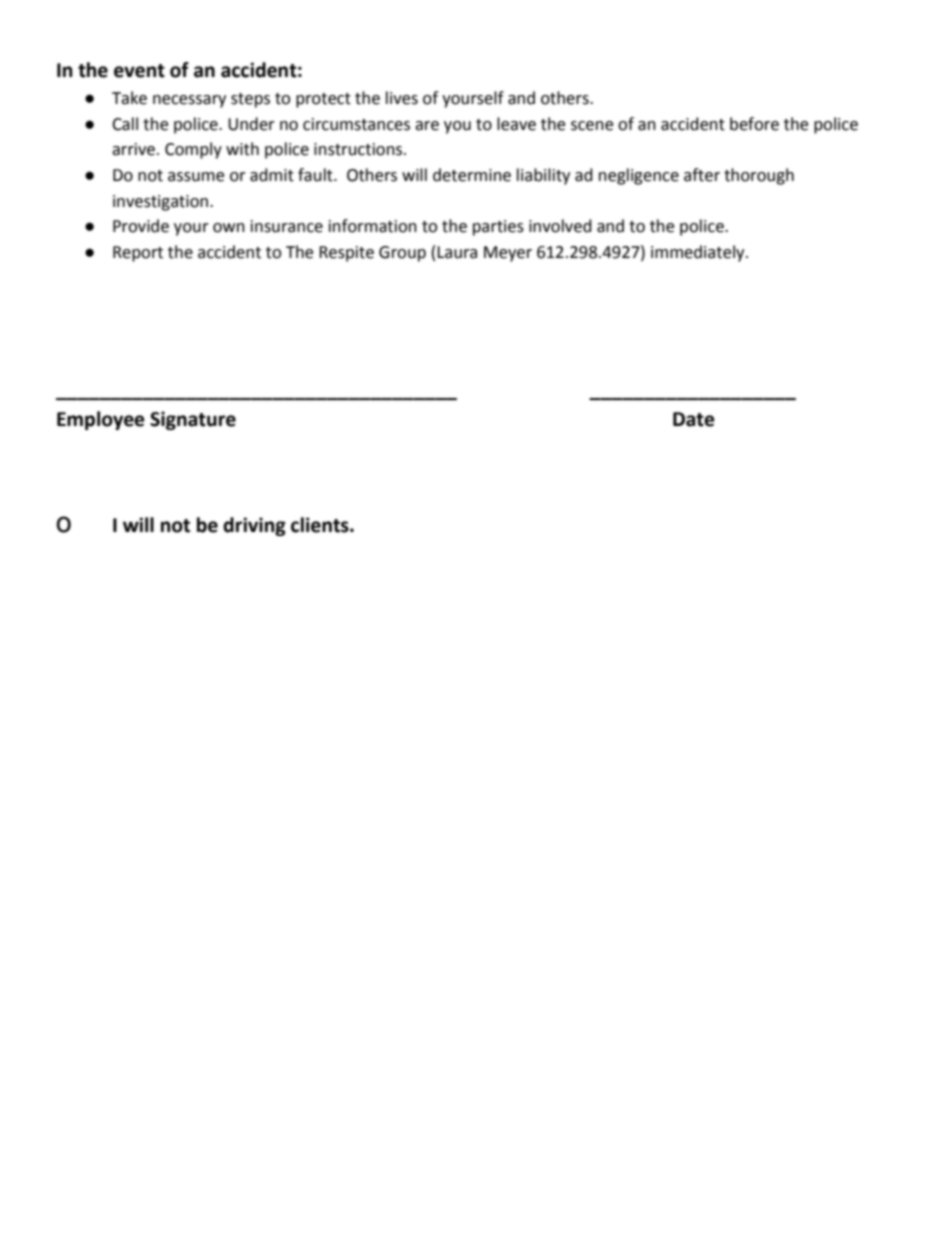  Describe the element at coordinates (699, 253) in the screenshot. I see `immediately` at that location.
